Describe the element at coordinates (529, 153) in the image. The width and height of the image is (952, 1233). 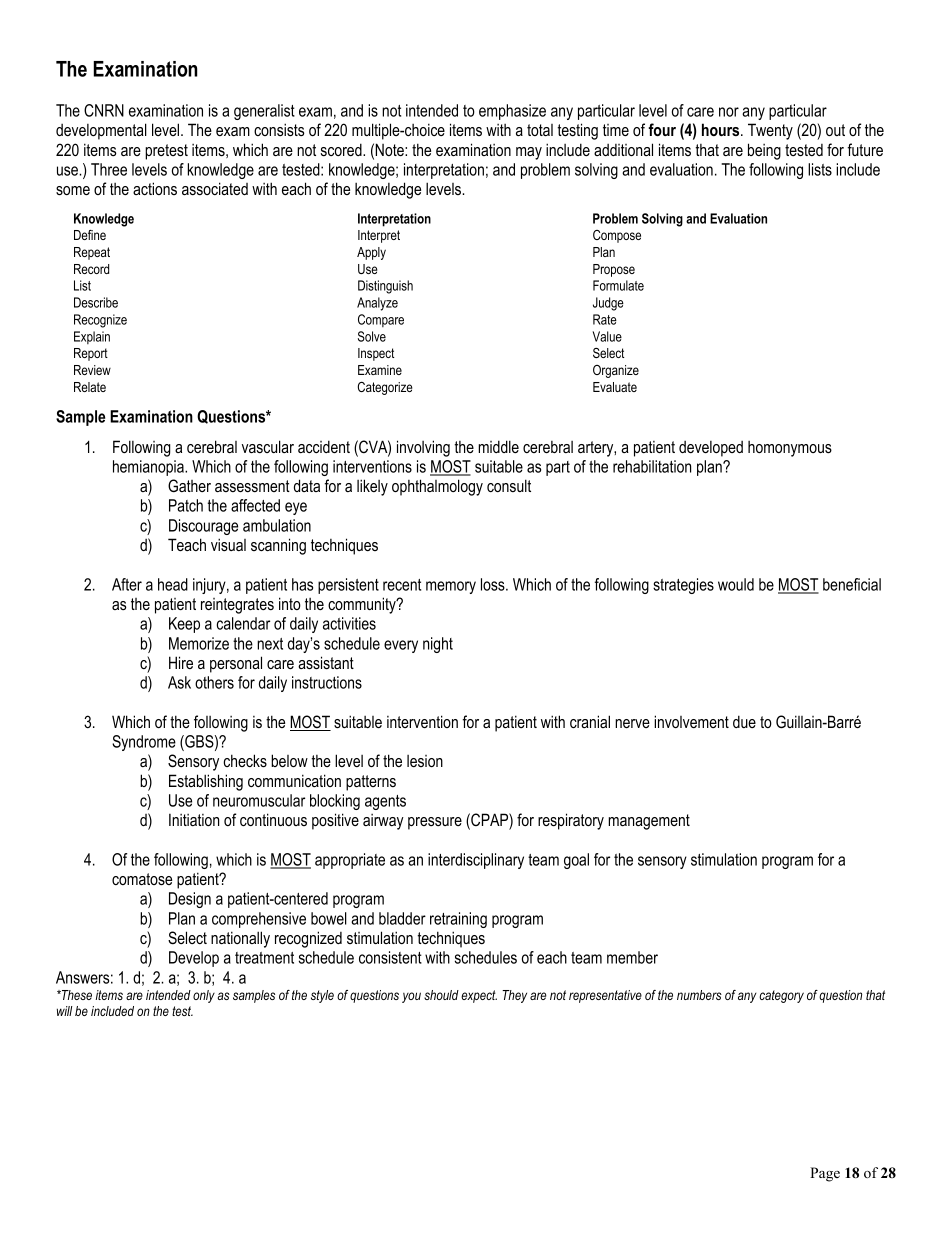
I see `may` at that location.
